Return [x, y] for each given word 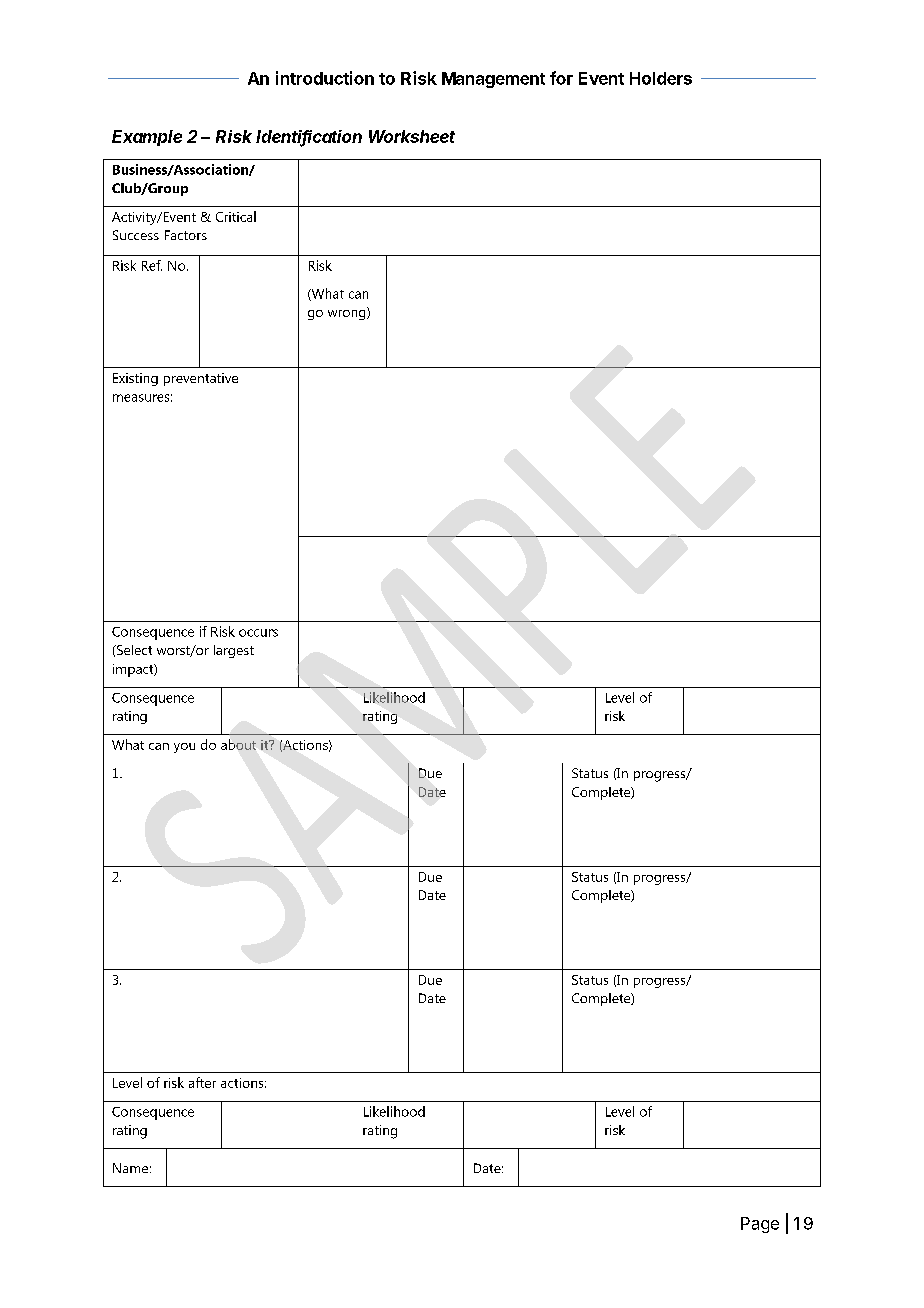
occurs [258, 633]
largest [234, 651]
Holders [661, 78]
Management [493, 80]
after [202, 1082]
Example [147, 138]
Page [760, 1225]
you [184, 748]
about [238, 744]
